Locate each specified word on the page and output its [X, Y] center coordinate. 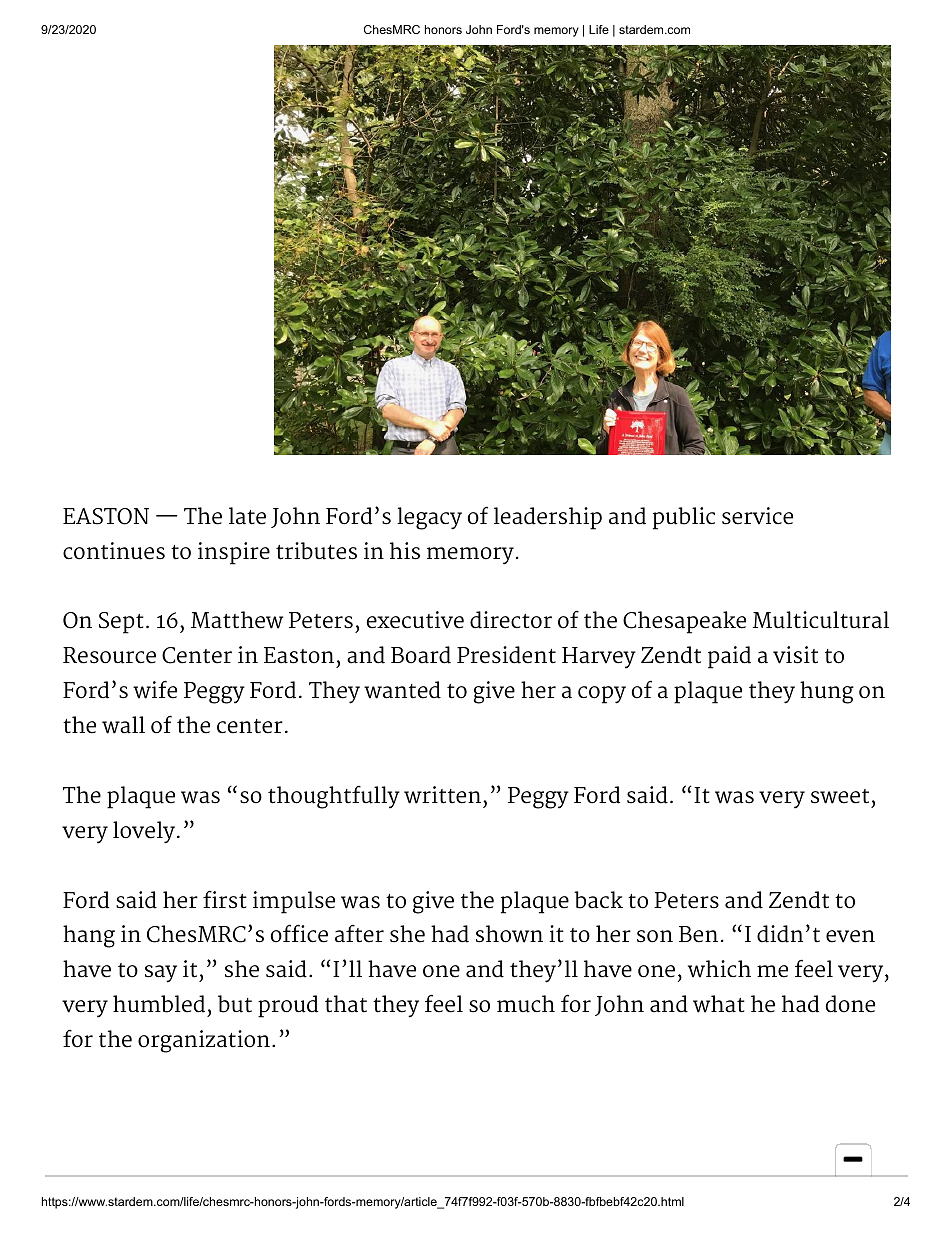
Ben [698, 934]
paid [729, 657]
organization [204, 1041]
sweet [840, 796]
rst [232, 901]
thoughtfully [334, 797]
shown [509, 934]
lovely [145, 832]
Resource [109, 655]
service [757, 516]
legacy [429, 518]
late [247, 516]
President [506, 655]
